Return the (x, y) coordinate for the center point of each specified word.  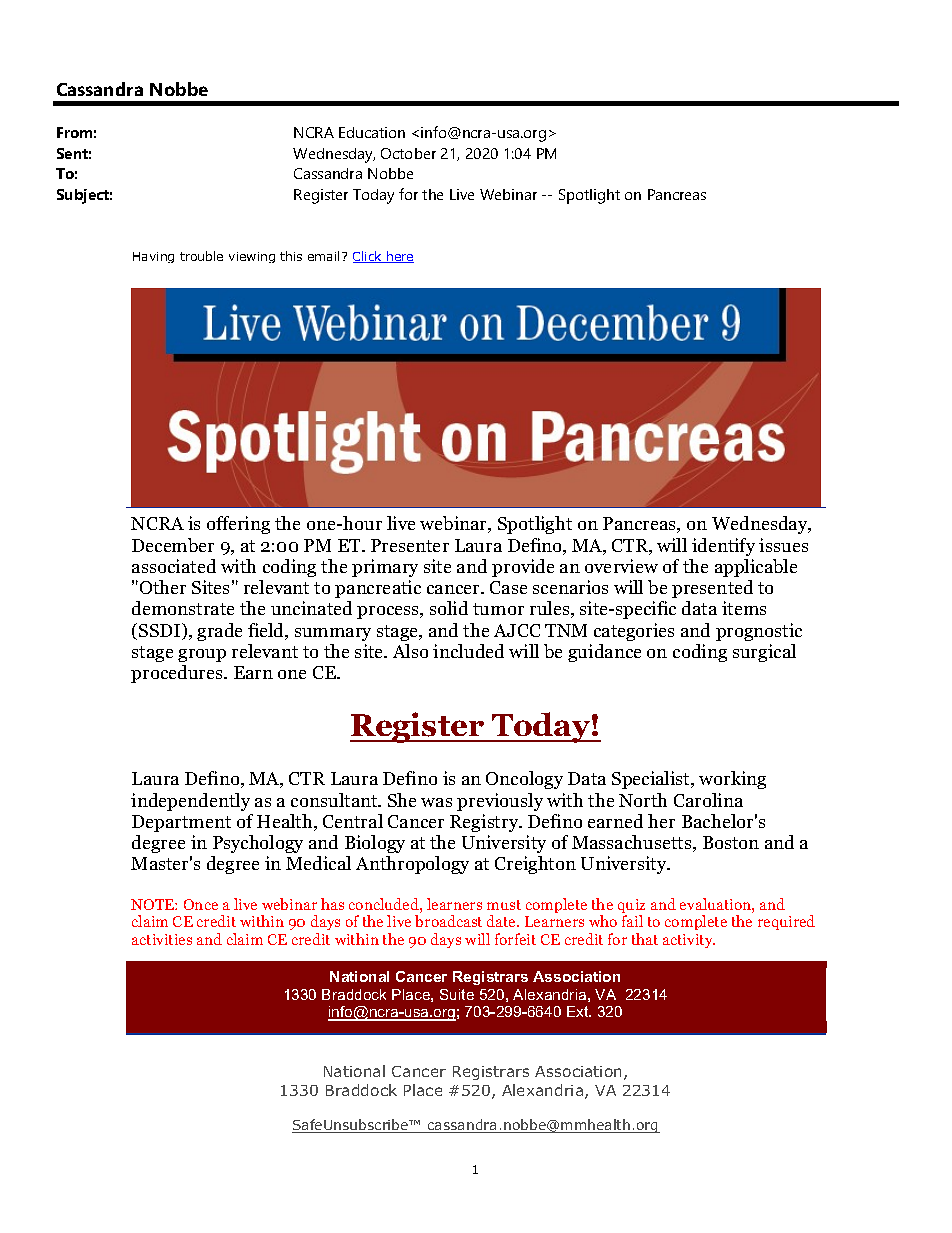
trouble (201, 256)
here (399, 257)
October (408, 153)
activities (162, 939)
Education (372, 132)
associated (174, 566)
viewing (252, 257)
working (732, 780)
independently (190, 802)
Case (508, 587)
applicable (756, 568)
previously (500, 802)
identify (723, 547)
